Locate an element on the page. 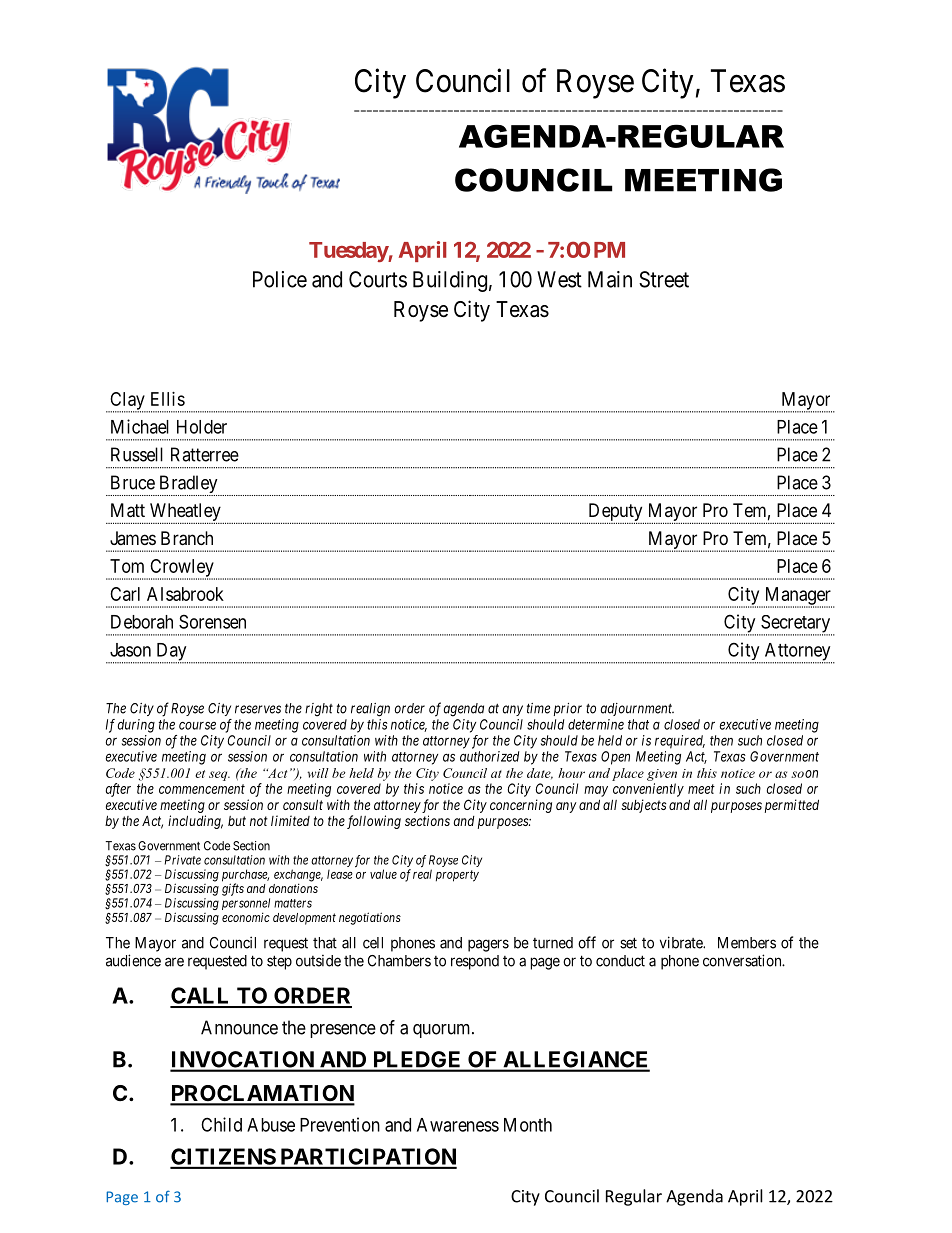 The image size is (952, 1233). Deputy is located at coordinates (615, 513).
